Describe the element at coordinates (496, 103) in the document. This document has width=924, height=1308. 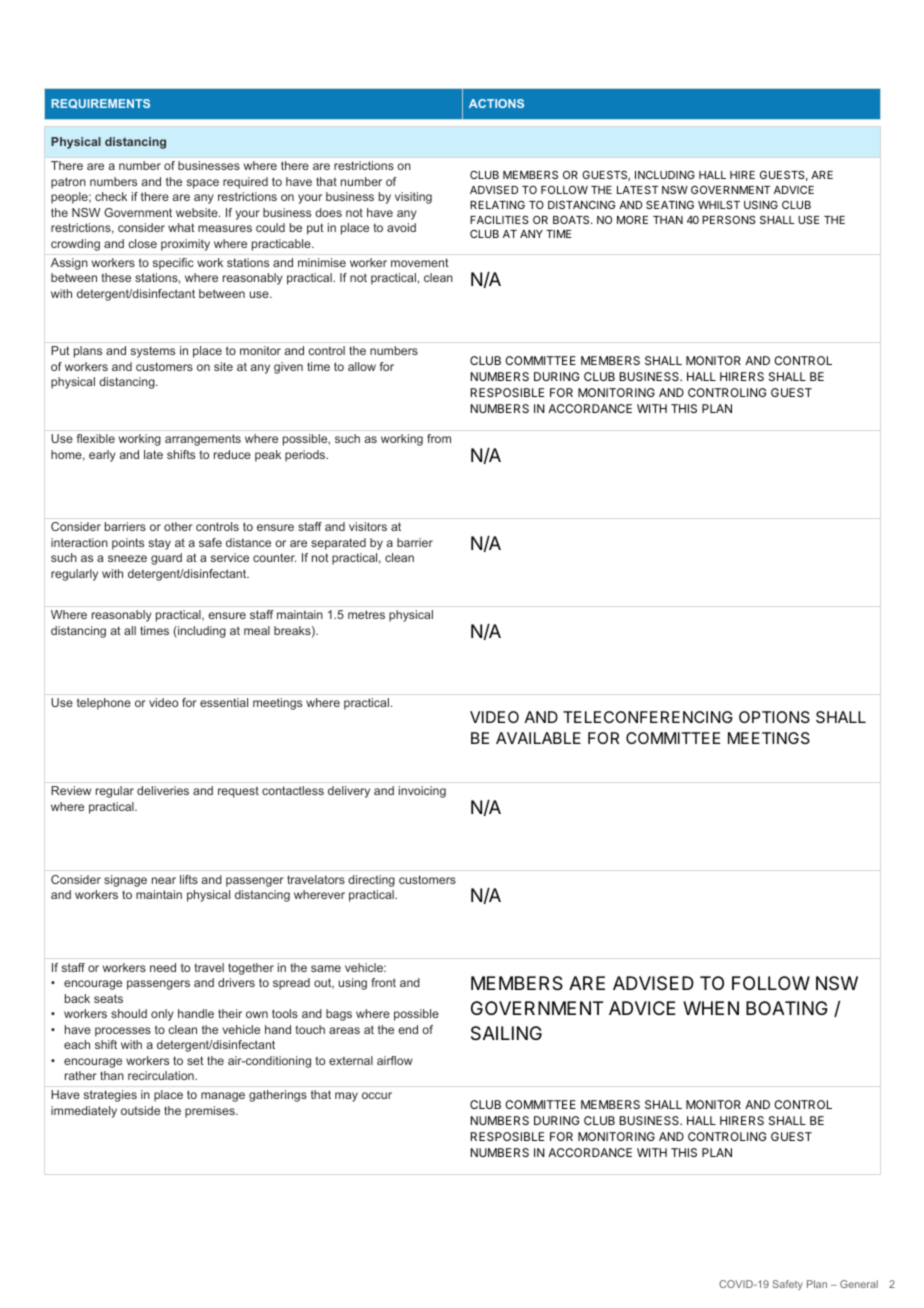
I see `ACTIONS` at that location.
